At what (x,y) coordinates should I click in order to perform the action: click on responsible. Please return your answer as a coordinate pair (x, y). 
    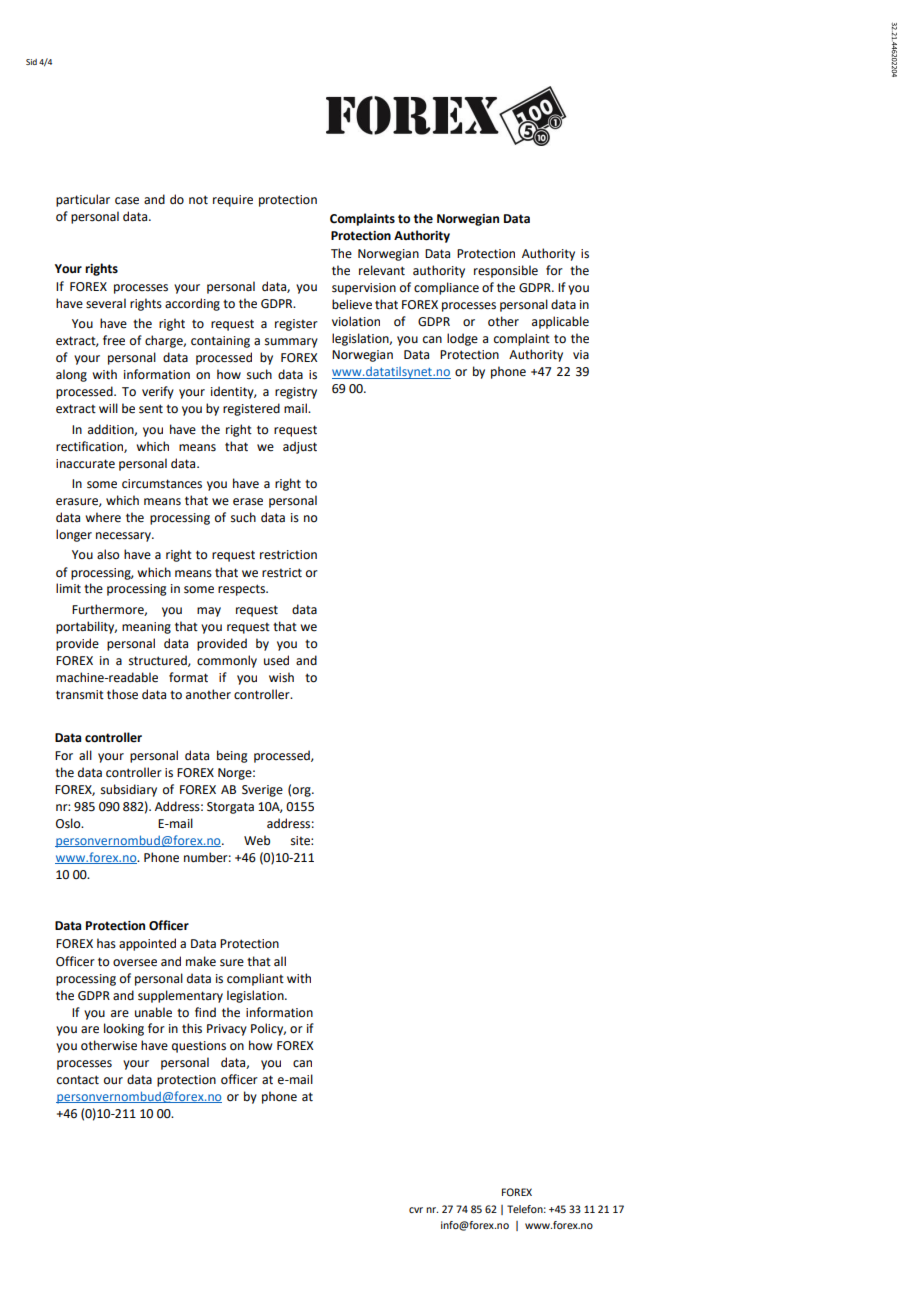
    Looking at the image, I should click on (506, 271).
